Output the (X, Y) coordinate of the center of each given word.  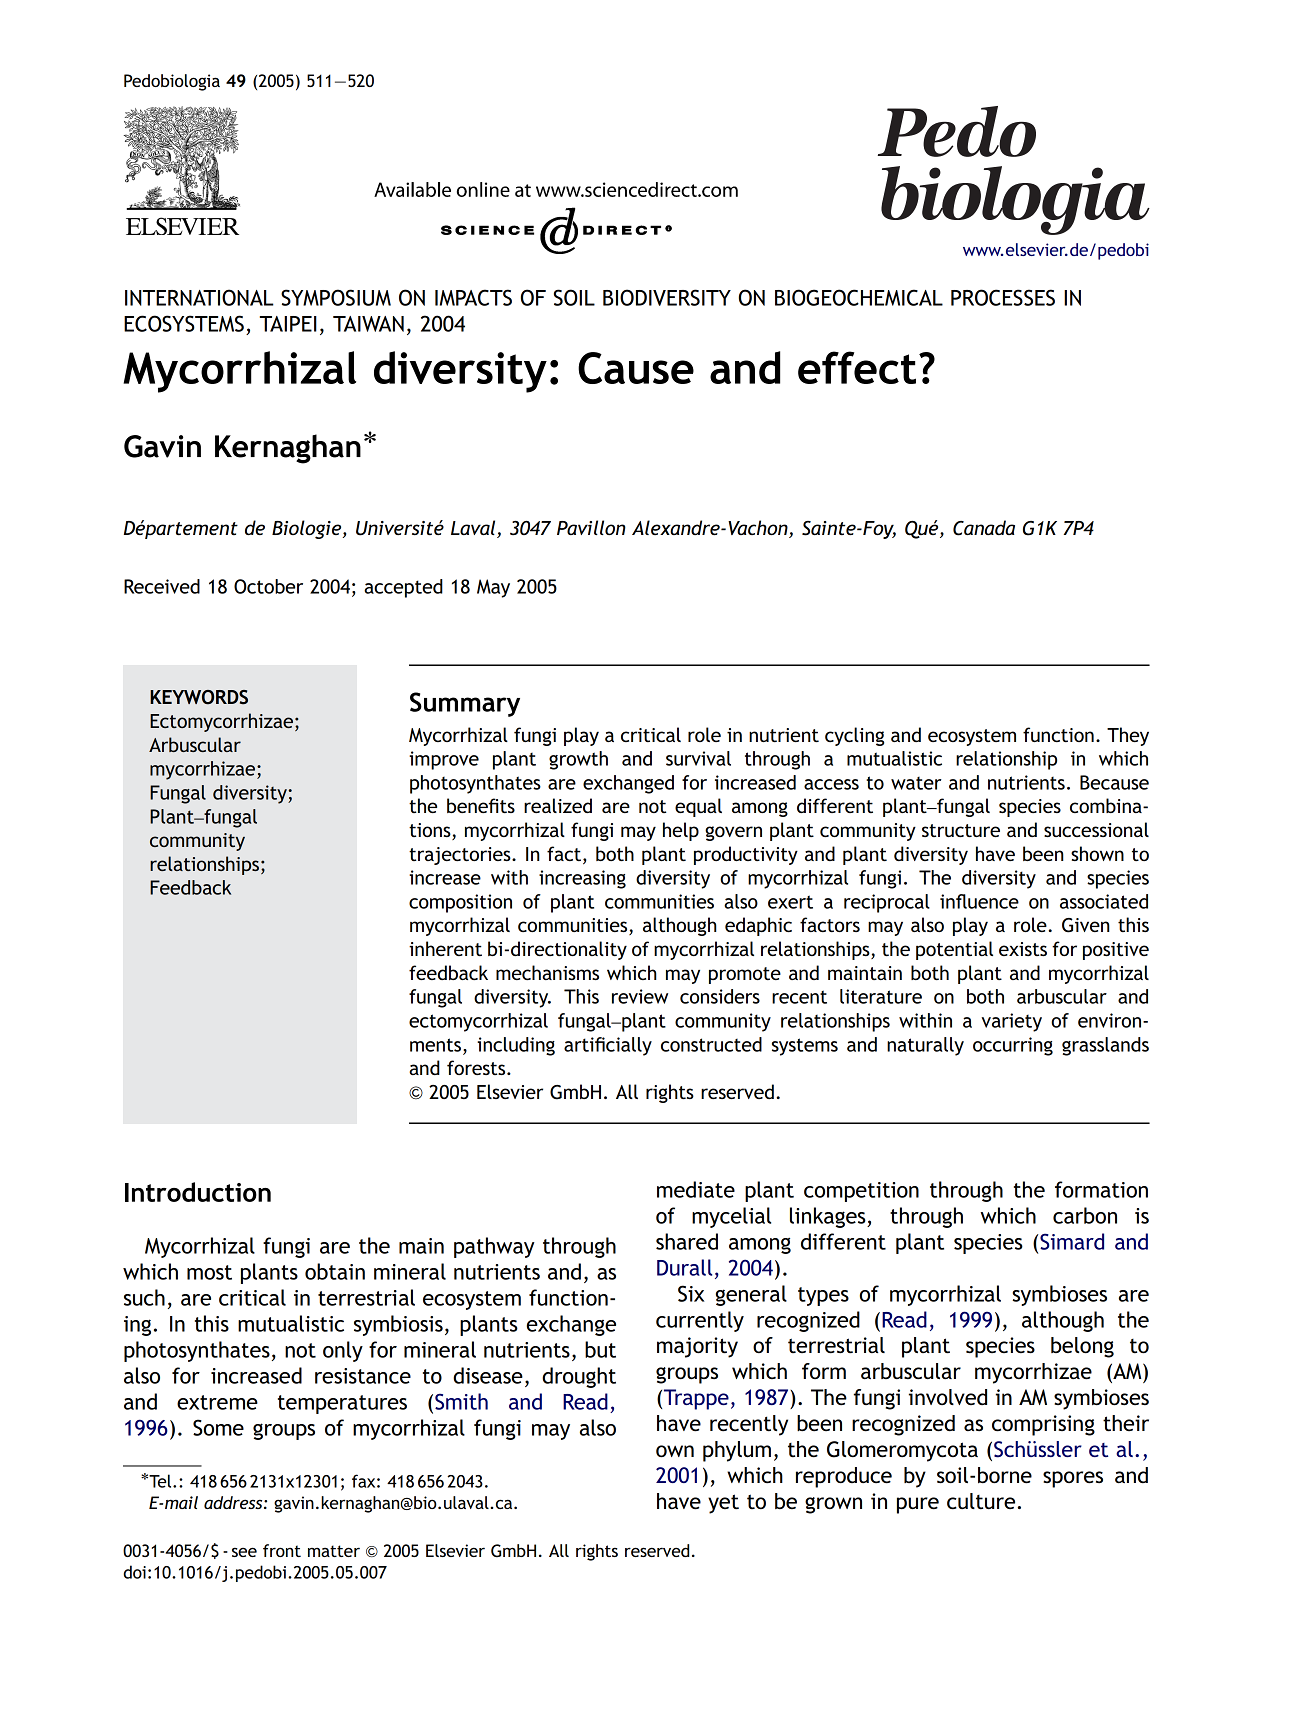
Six (691, 1293)
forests (477, 1067)
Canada (984, 528)
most (209, 1272)
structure (961, 830)
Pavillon (591, 527)
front (282, 1550)
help (681, 831)
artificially (608, 1046)
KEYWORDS (199, 697)
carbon (1085, 1215)
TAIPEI (288, 324)
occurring (1013, 1046)
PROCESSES (1003, 297)
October (268, 586)
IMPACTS (473, 297)
